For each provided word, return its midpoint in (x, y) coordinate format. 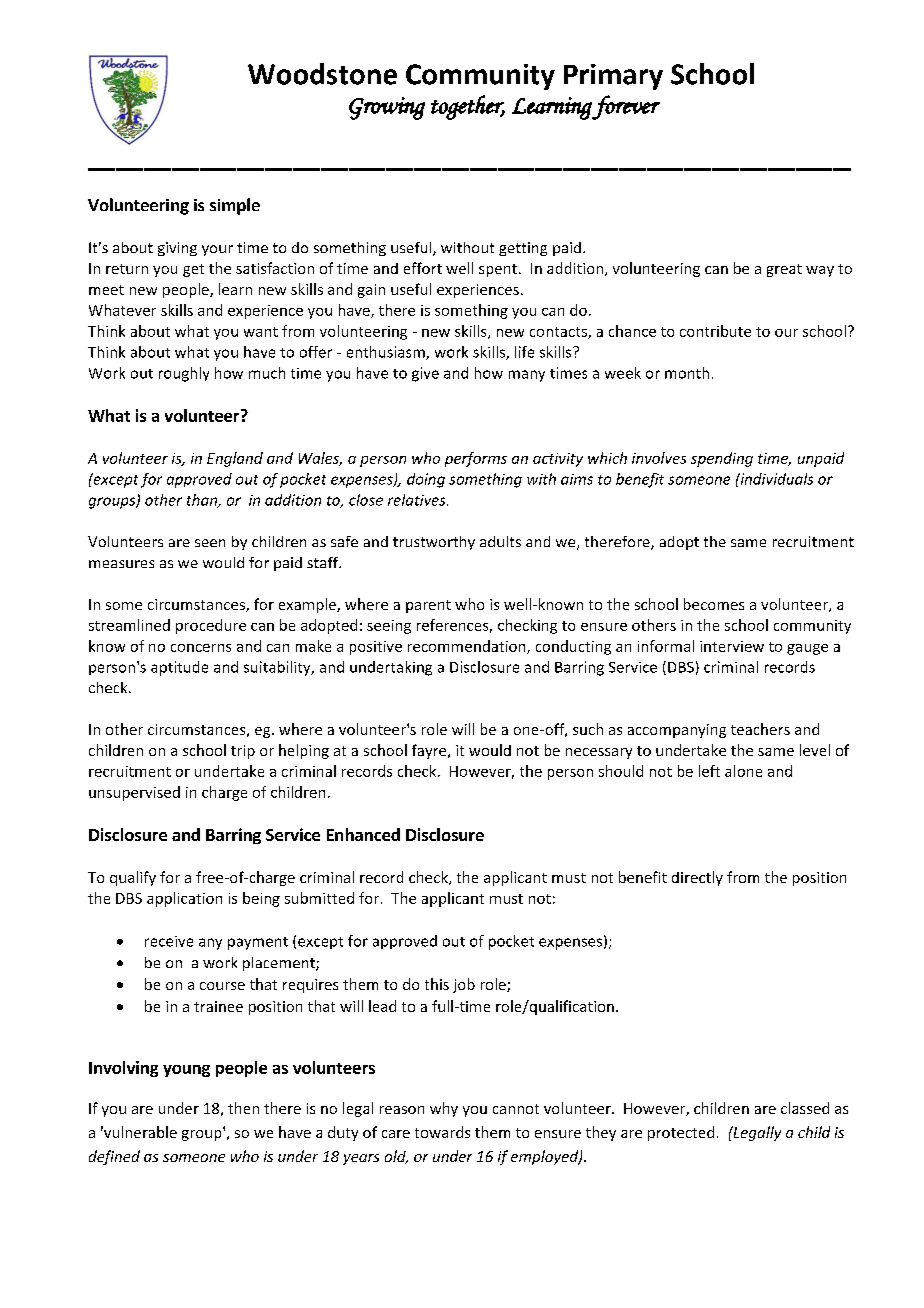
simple (235, 206)
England (235, 459)
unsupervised (134, 793)
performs (476, 459)
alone (743, 771)
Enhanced (363, 834)
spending (722, 459)
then (243, 1108)
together (468, 107)
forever (626, 107)
